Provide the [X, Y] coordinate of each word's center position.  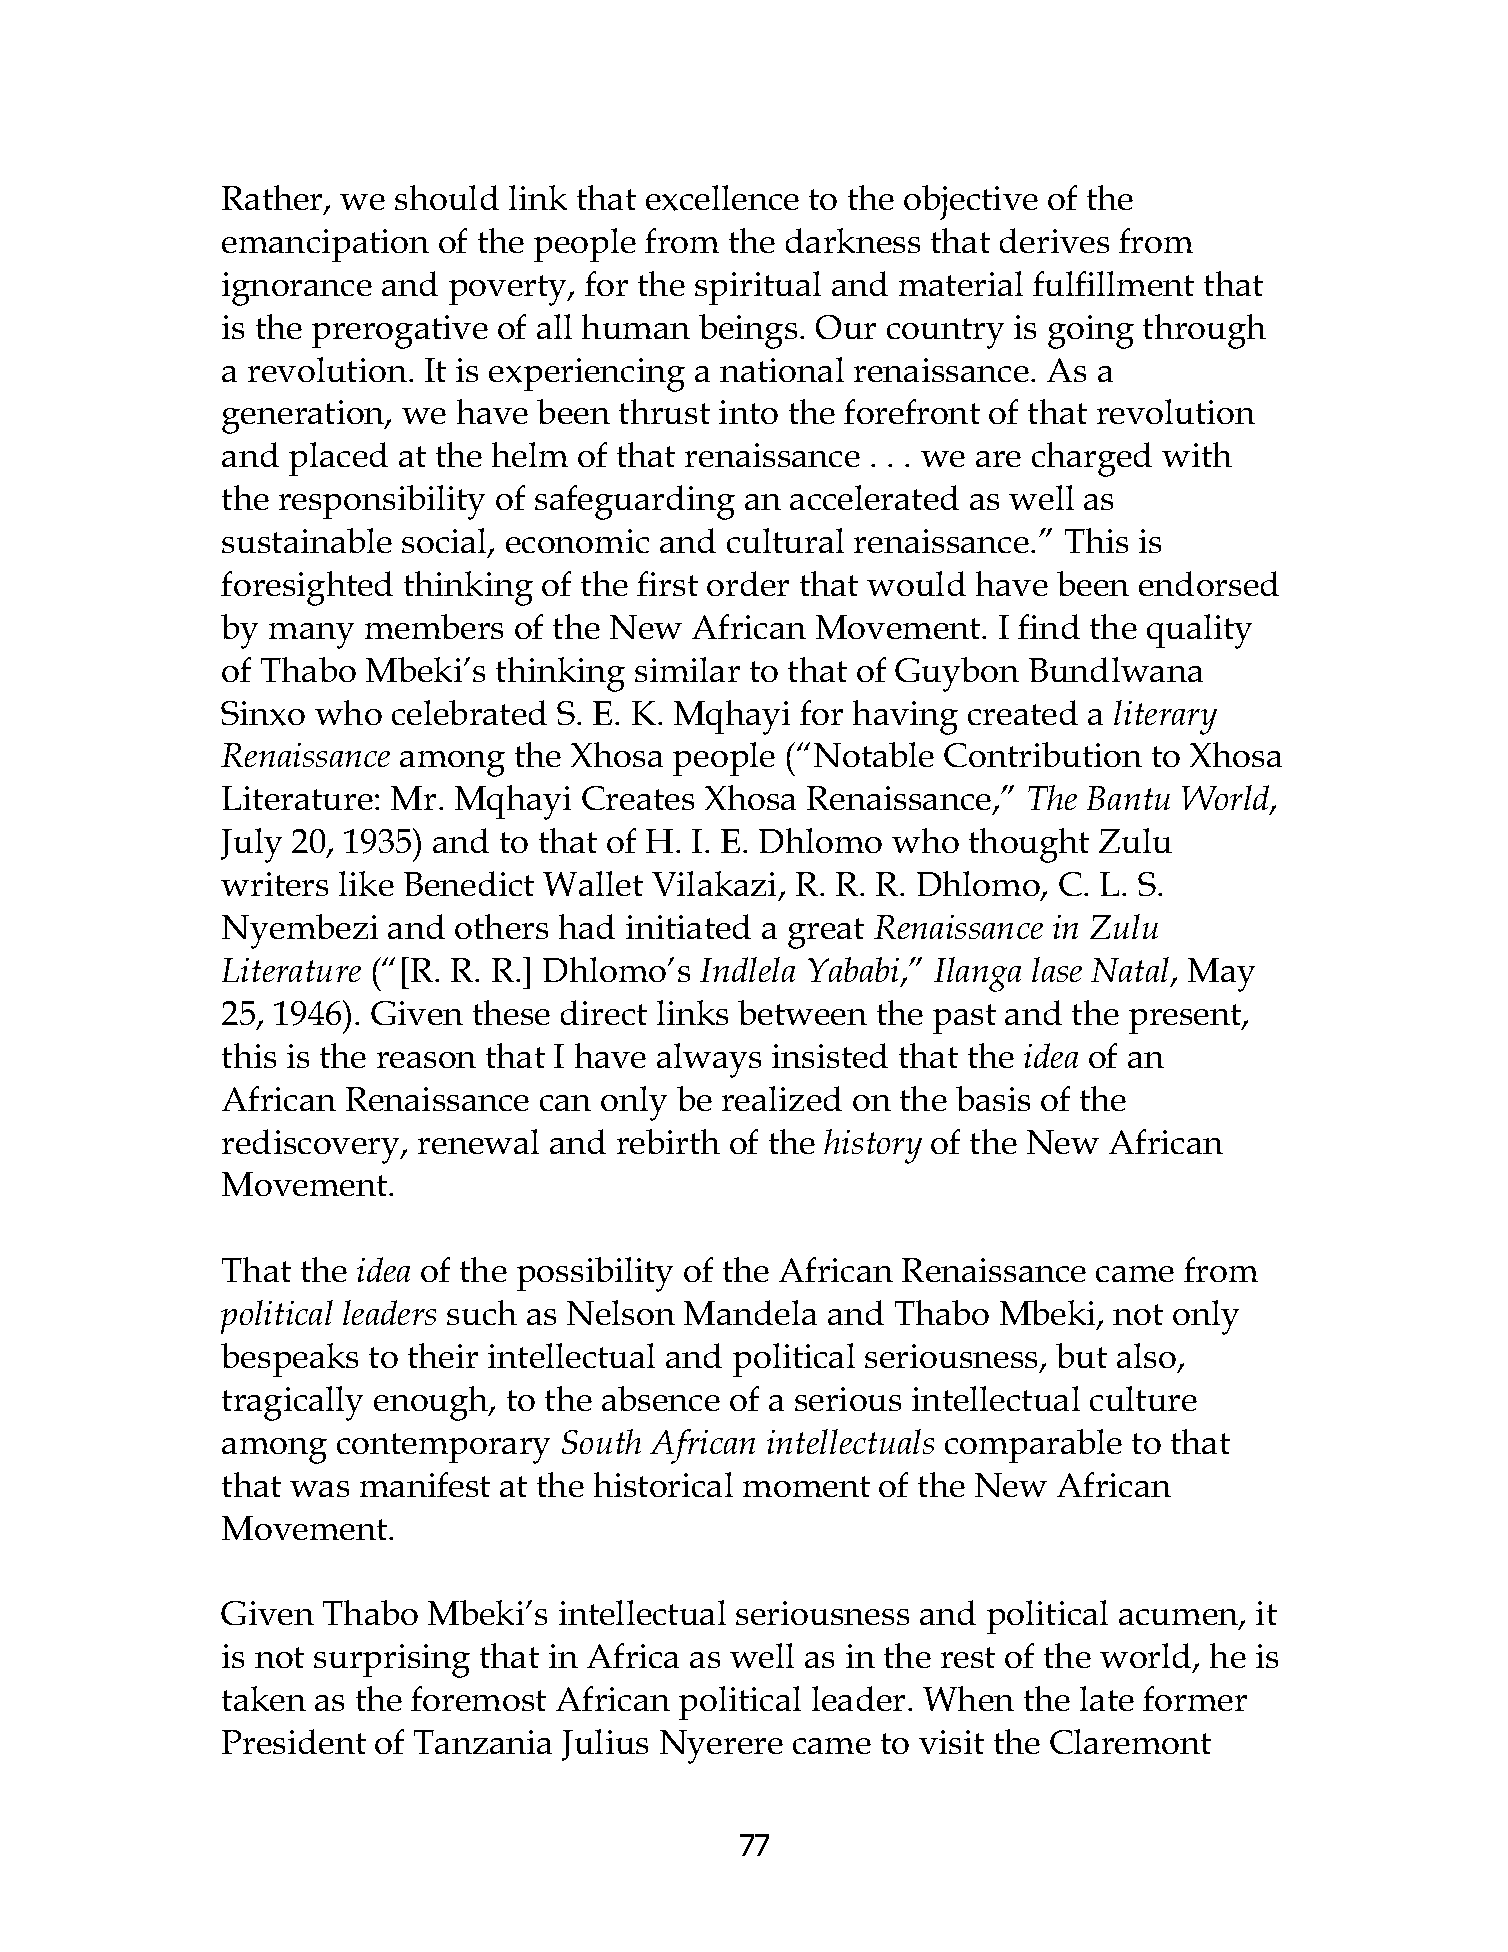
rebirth [668, 1141]
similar [687, 669]
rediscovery [312, 1146]
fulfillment [1113, 283]
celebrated [469, 712]
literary [1165, 717]
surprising [392, 1661]
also [1146, 1355]
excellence [722, 198]
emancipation [325, 245]
